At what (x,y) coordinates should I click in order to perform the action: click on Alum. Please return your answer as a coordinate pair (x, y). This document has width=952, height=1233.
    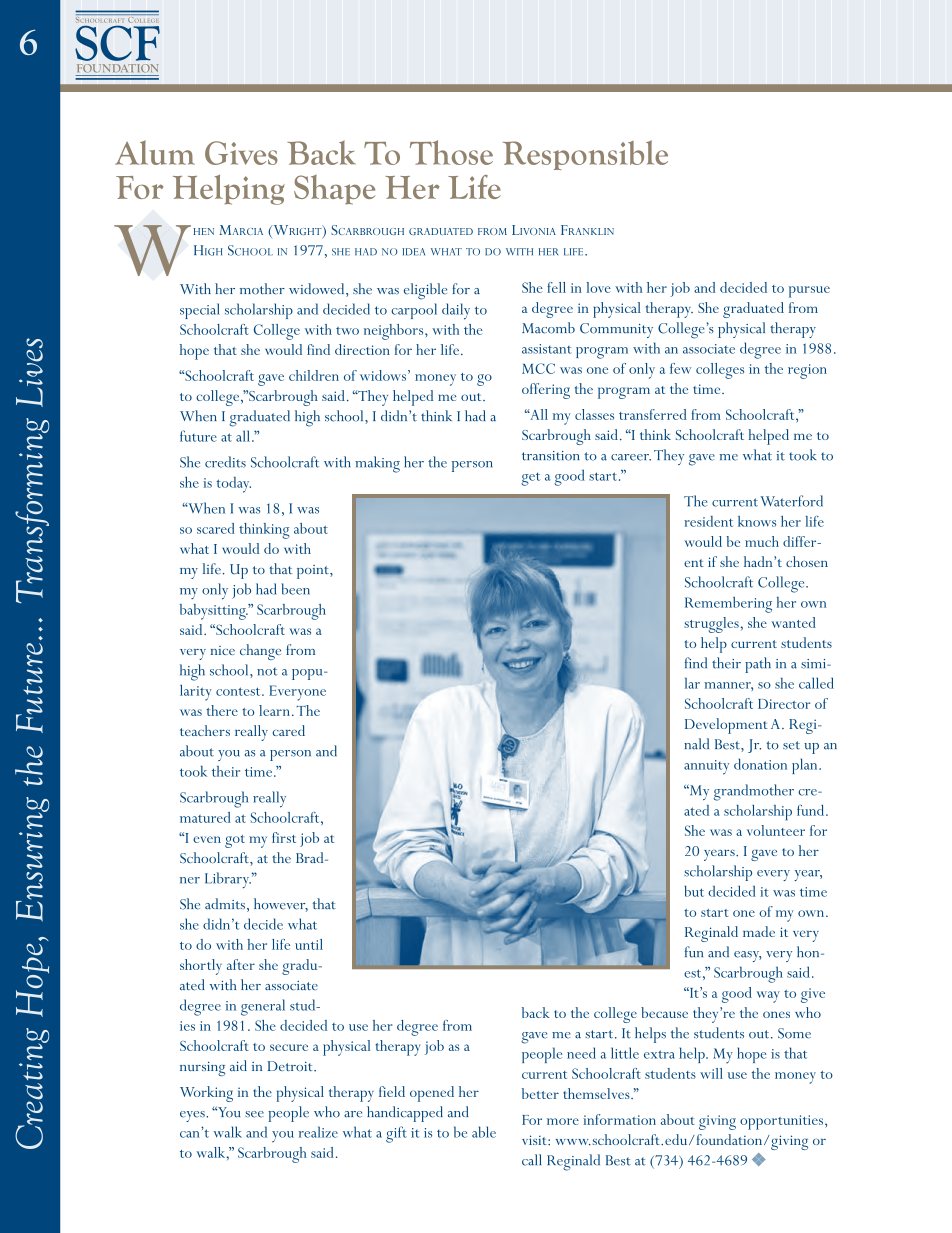
    Looking at the image, I should click on (155, 152).
